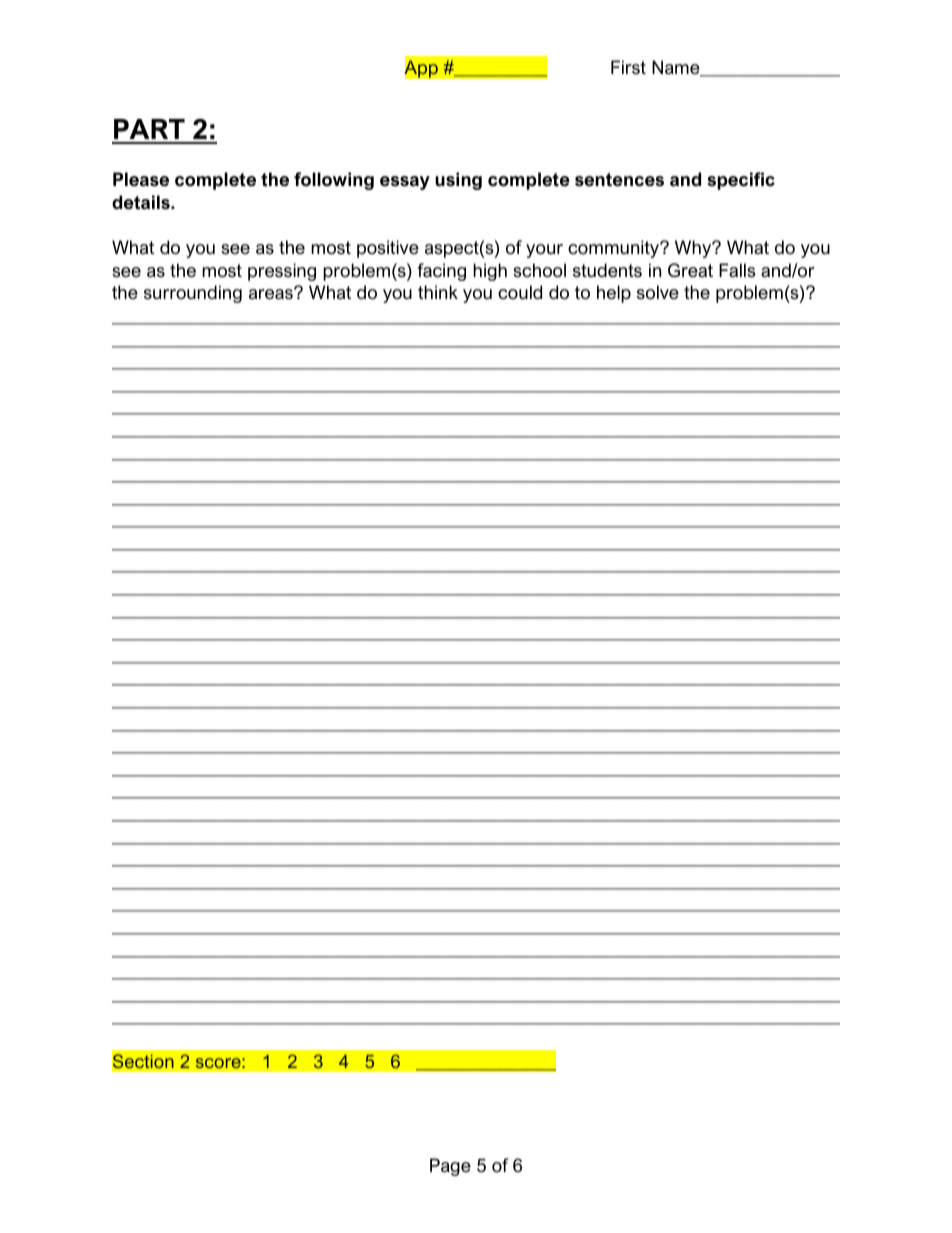 Image resolution: width=952 pixels, height=1233 pixels. What do you see at coordinates (441, 272) in the screenshot?
I see `facing` at bounding box center [441, 272].
